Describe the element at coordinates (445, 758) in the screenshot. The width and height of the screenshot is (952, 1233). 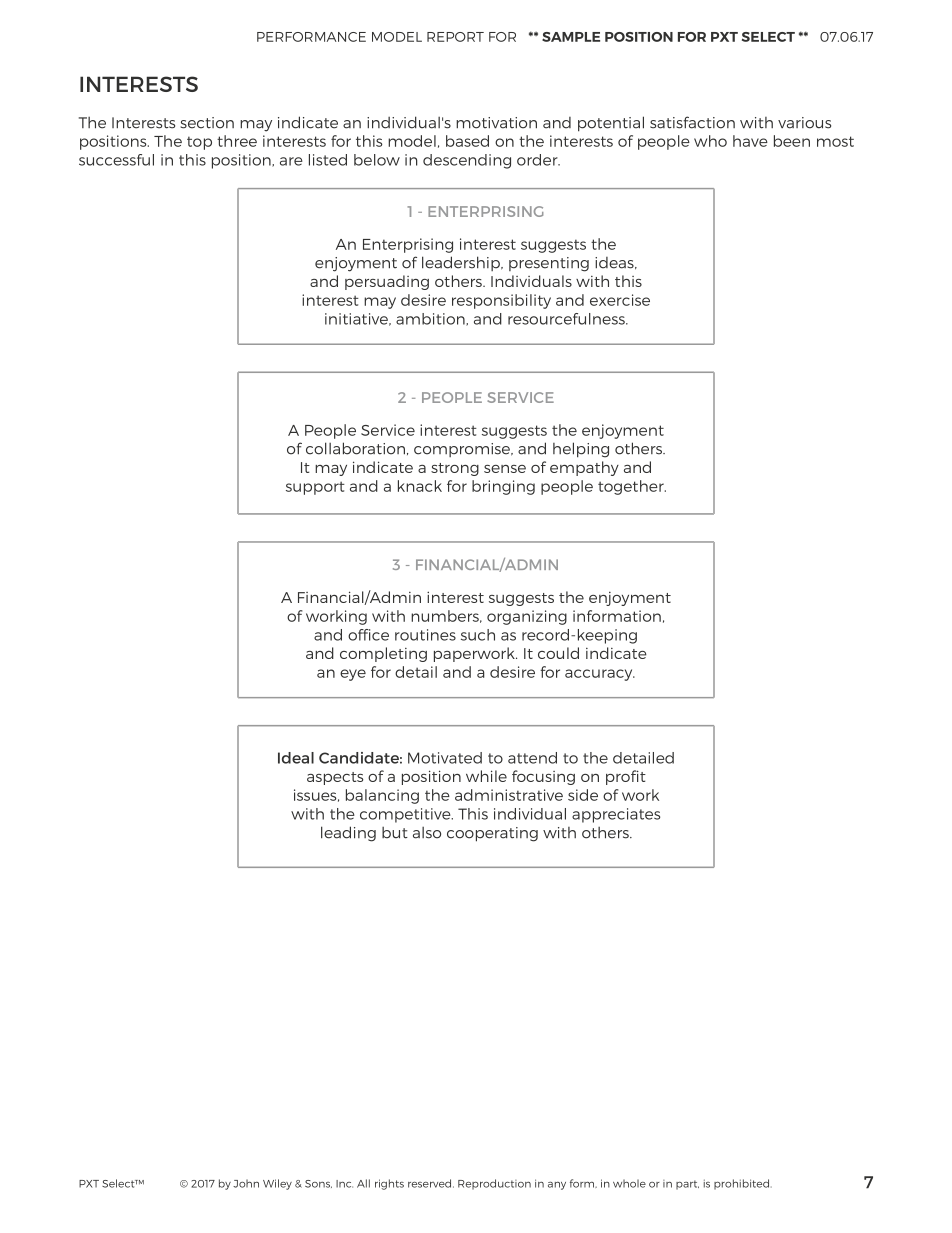
I see `Motivated` at that location.
